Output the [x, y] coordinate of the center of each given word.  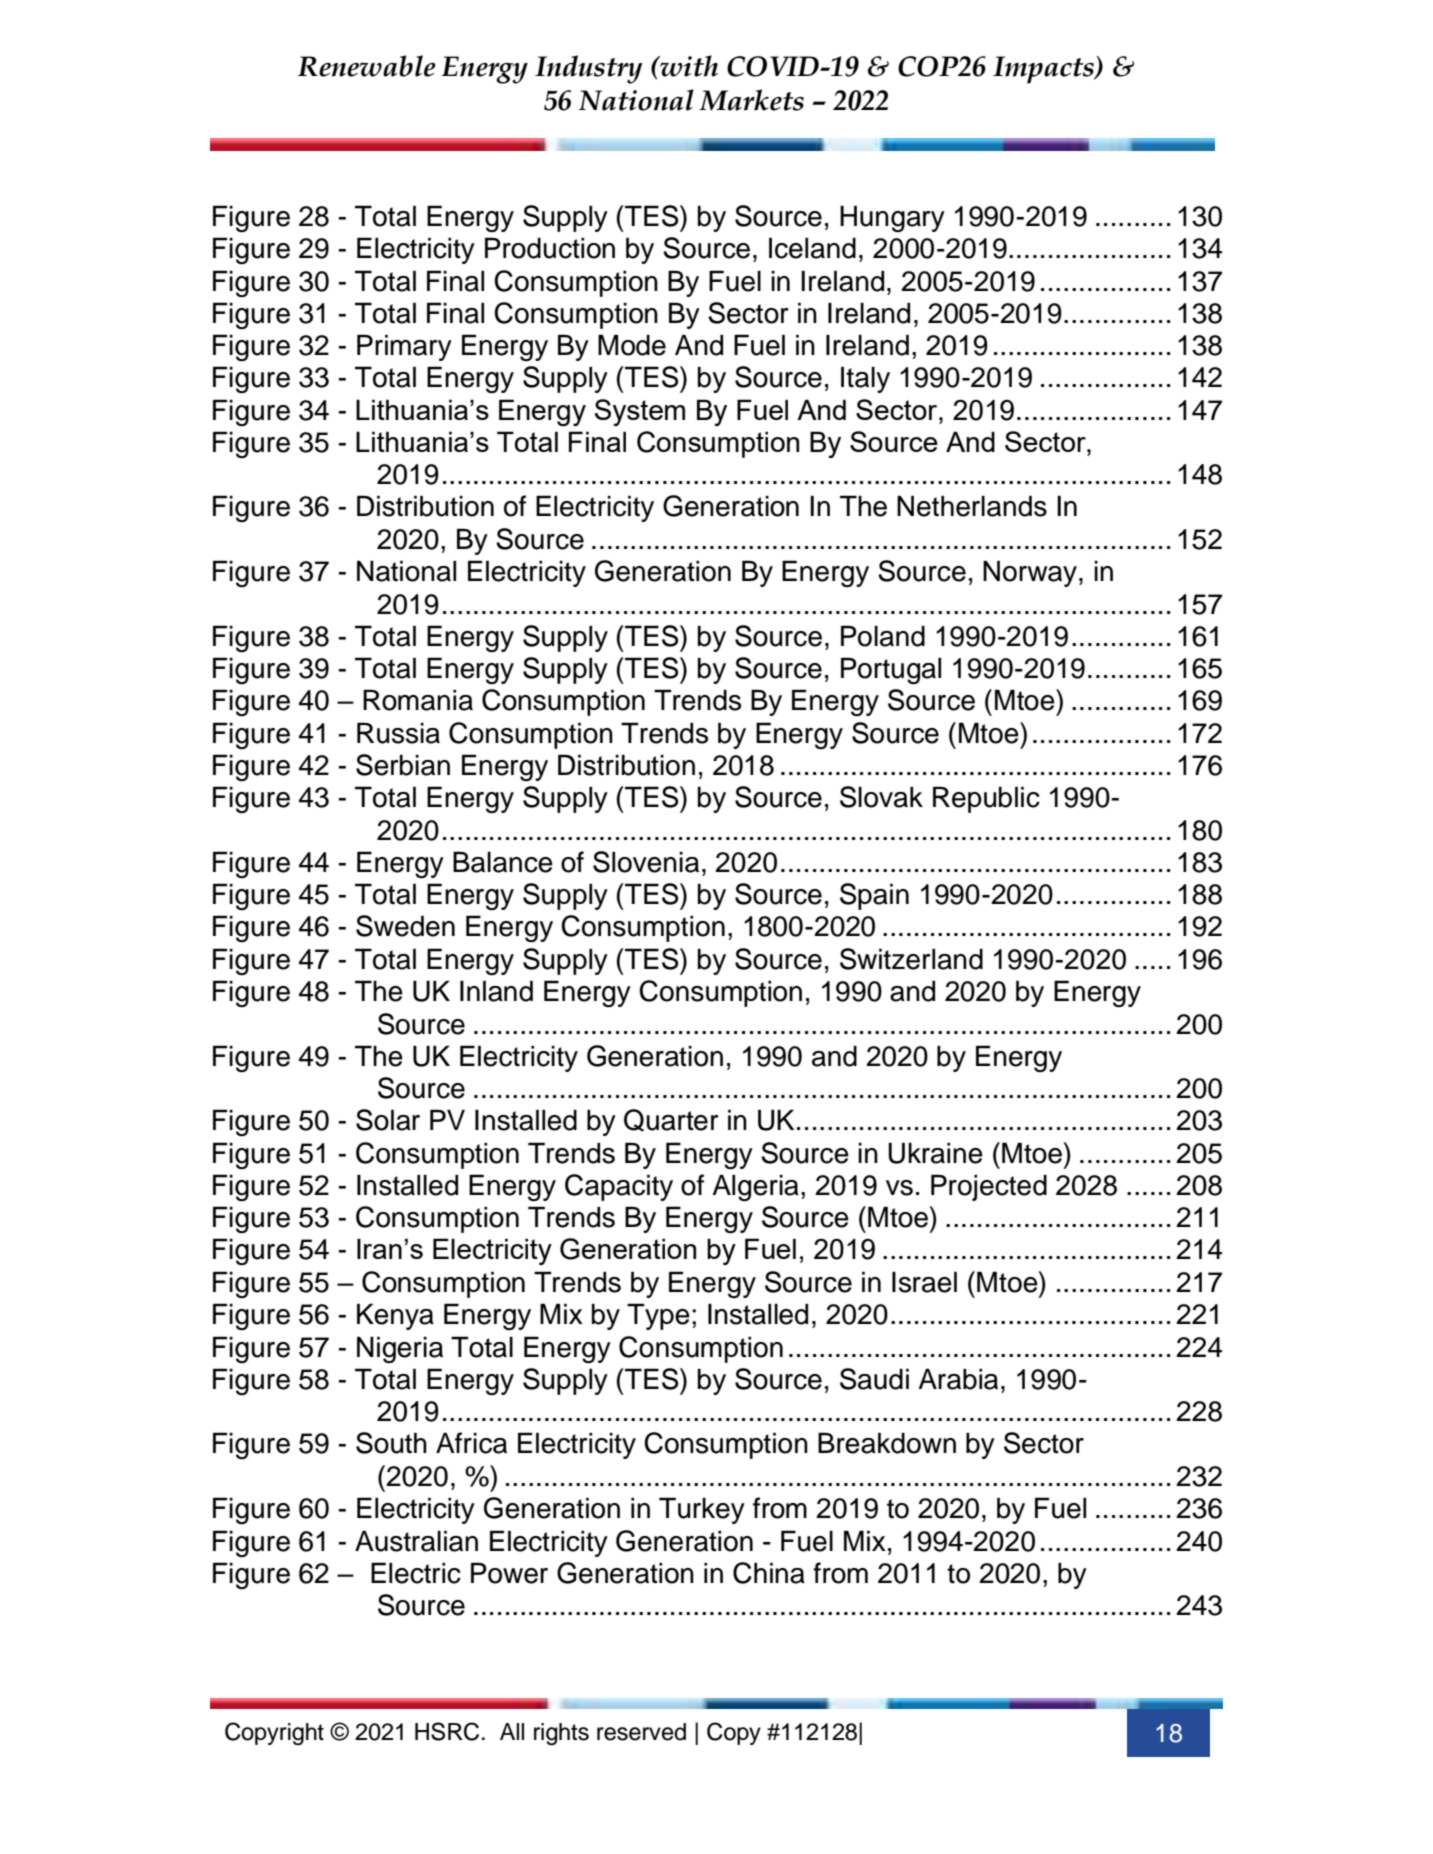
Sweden [405, 926]
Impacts [1044, 70]
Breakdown [887, 1443]
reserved [641, 1732]
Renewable [367, 66]
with [688, 66]
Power [509, 1573]
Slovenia [646, 862]
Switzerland [911, 959]
